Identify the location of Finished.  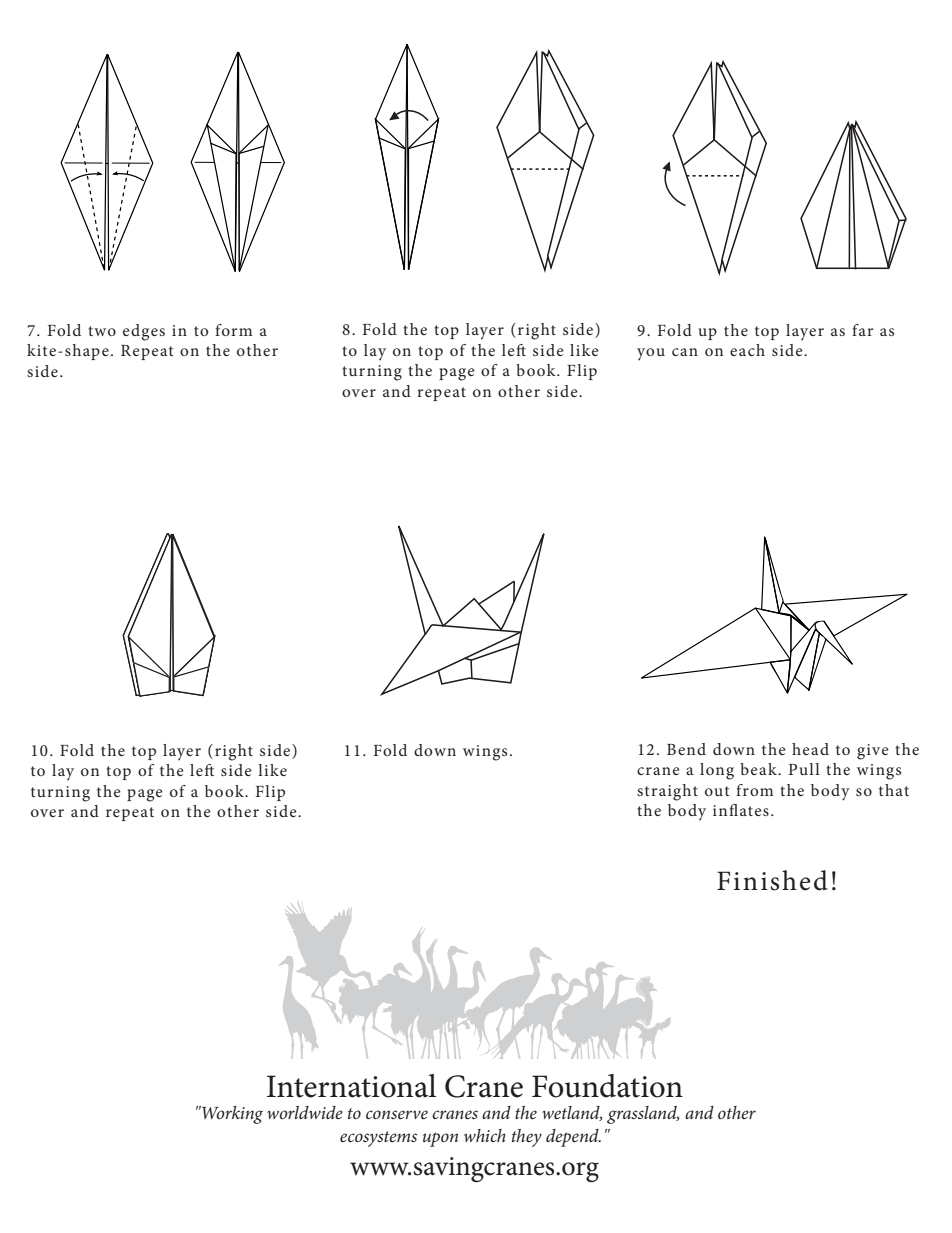
(772, 880).
